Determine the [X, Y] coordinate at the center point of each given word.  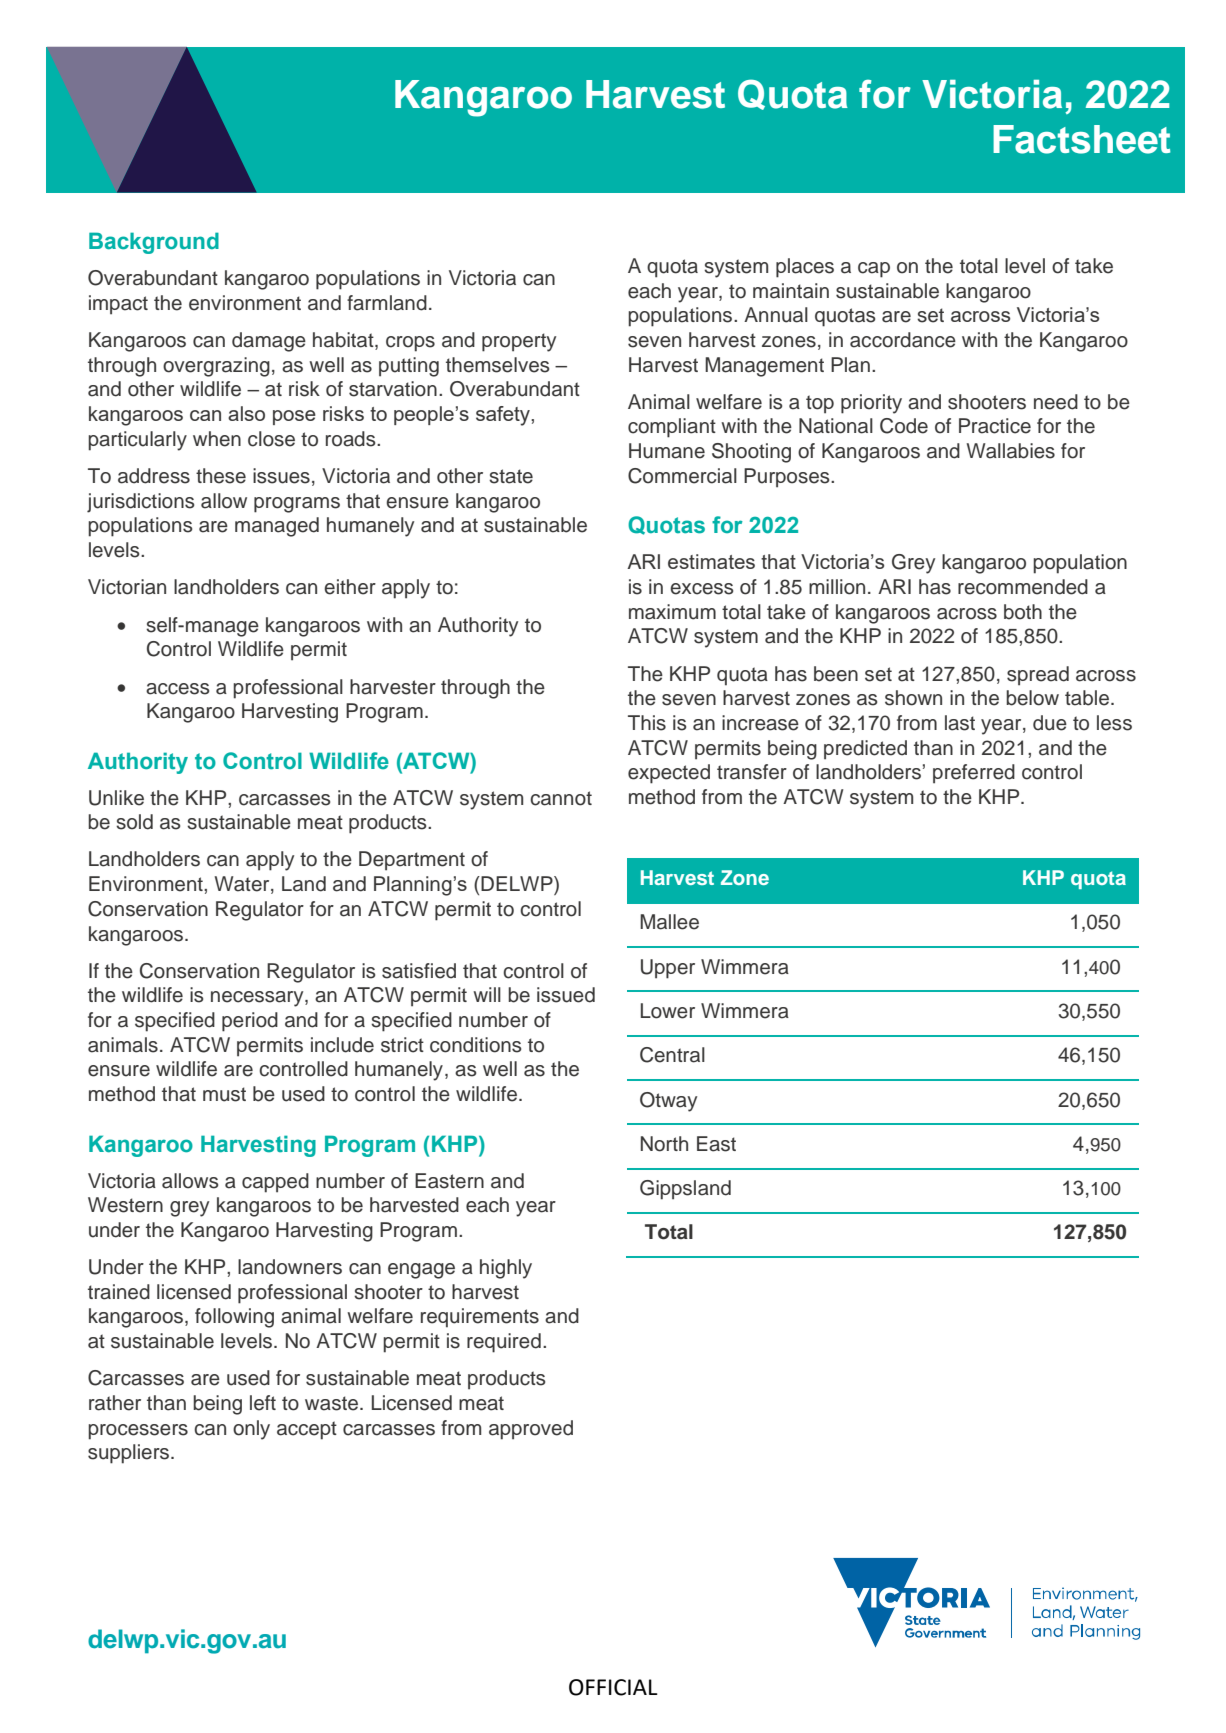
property [519, 342]
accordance [903, 340]
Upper [668, 969]
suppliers [130, 1454]
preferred [974, 774]
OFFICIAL [613, 1687]
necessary [258, 999]
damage [269, 342]
